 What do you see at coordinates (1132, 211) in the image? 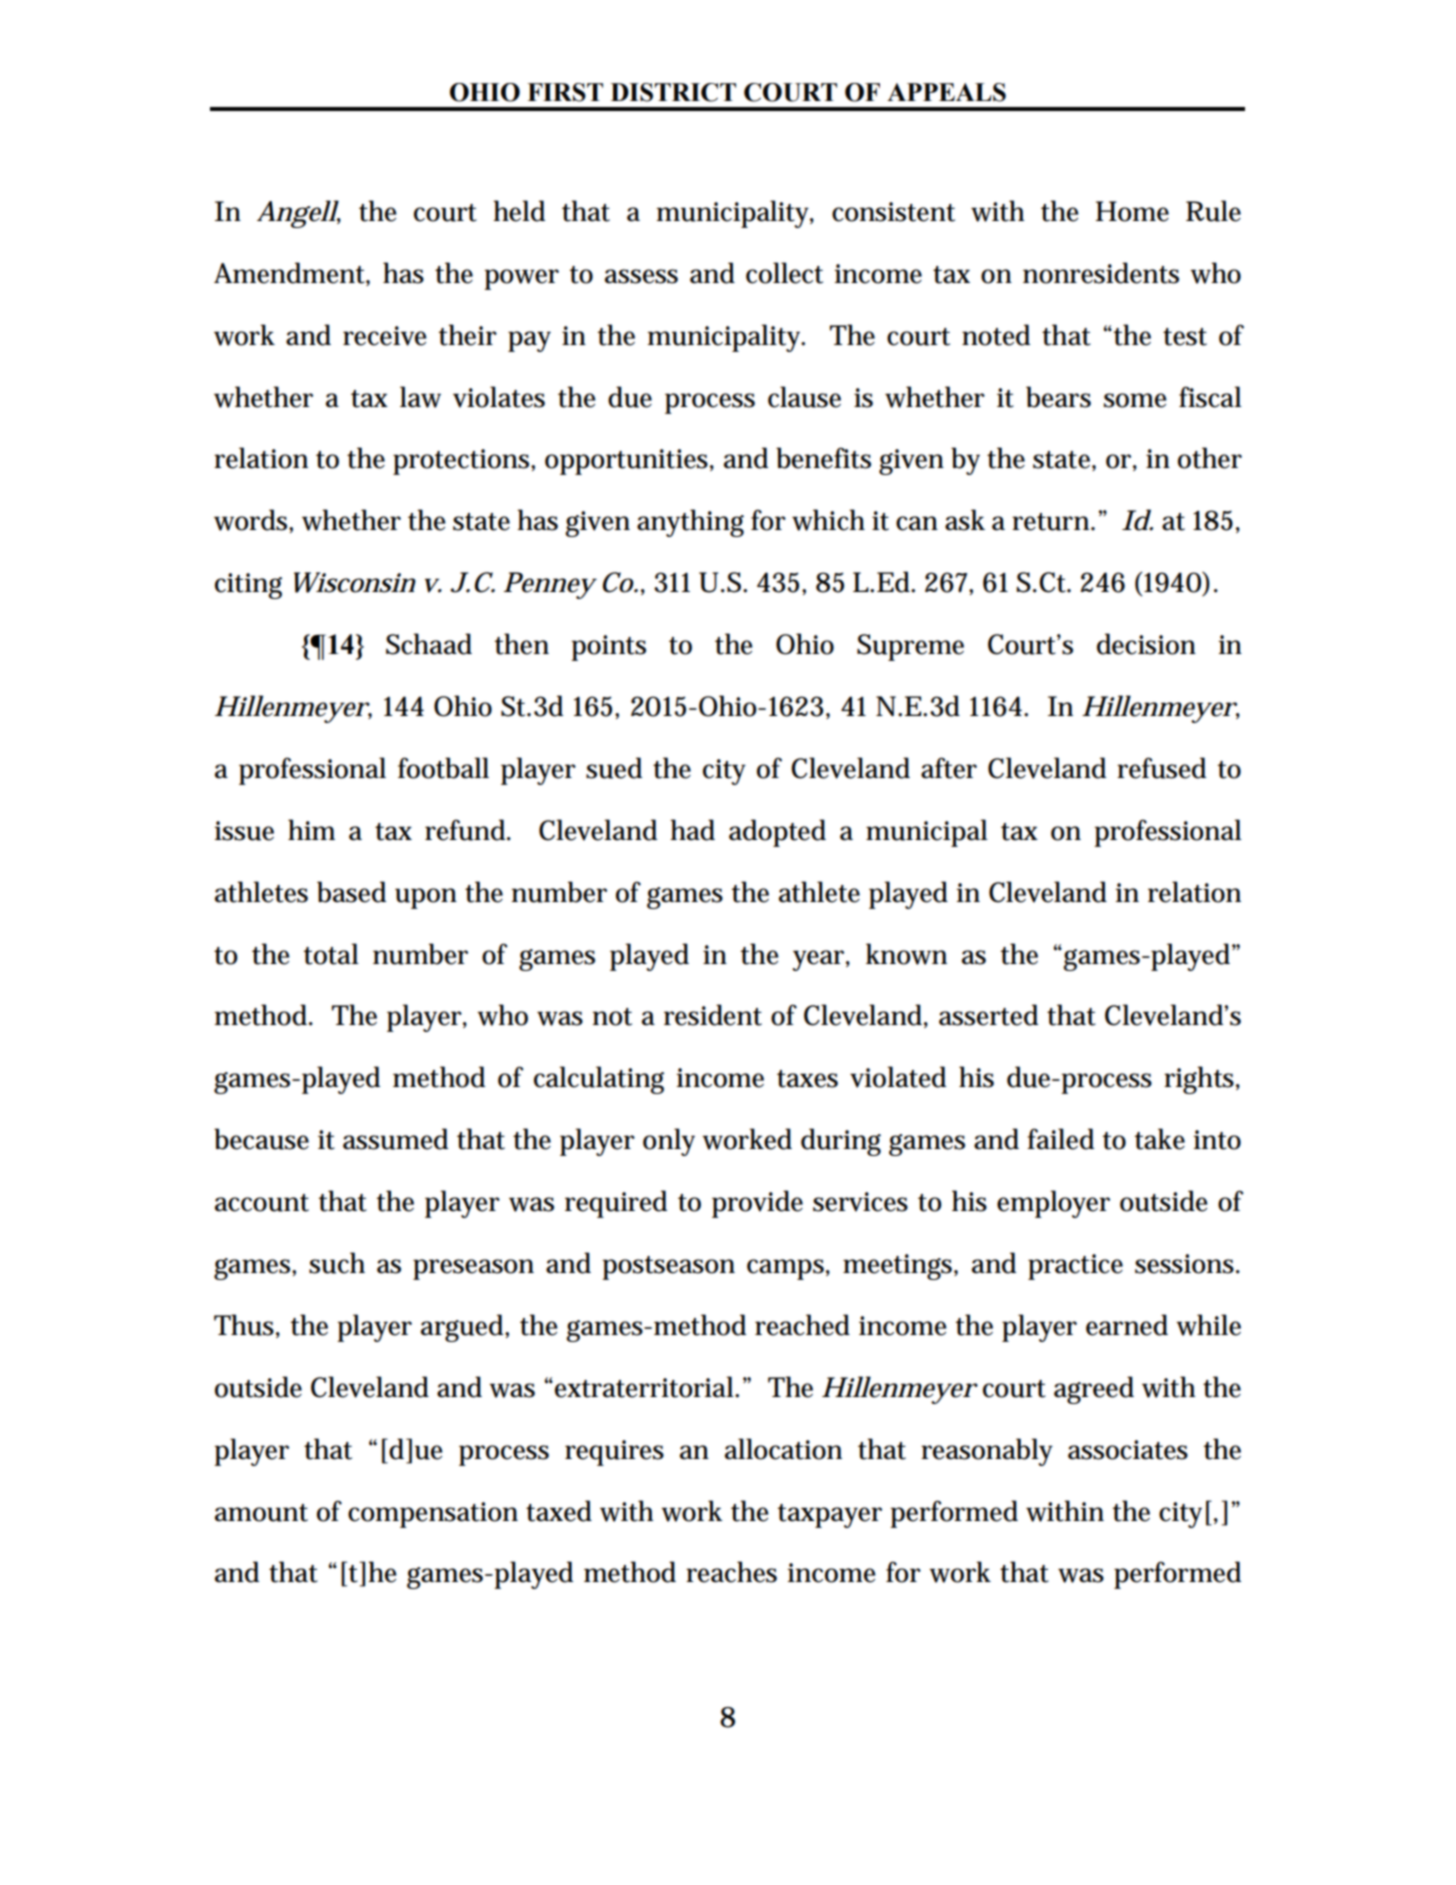
I see `Home` at bounding box center [1132, 211].
